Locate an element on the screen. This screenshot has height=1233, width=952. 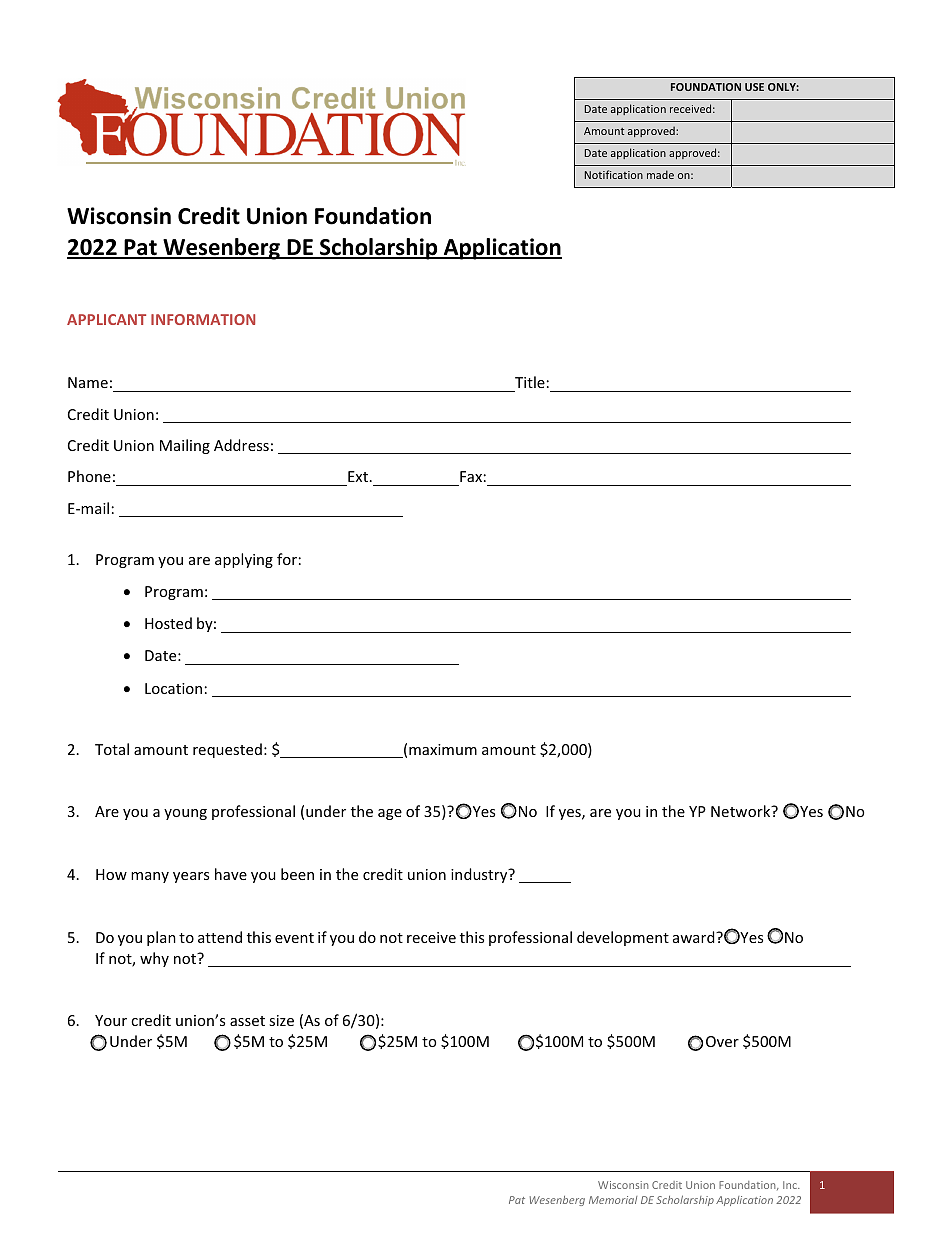
USE is located at coordinates (754, 87).
